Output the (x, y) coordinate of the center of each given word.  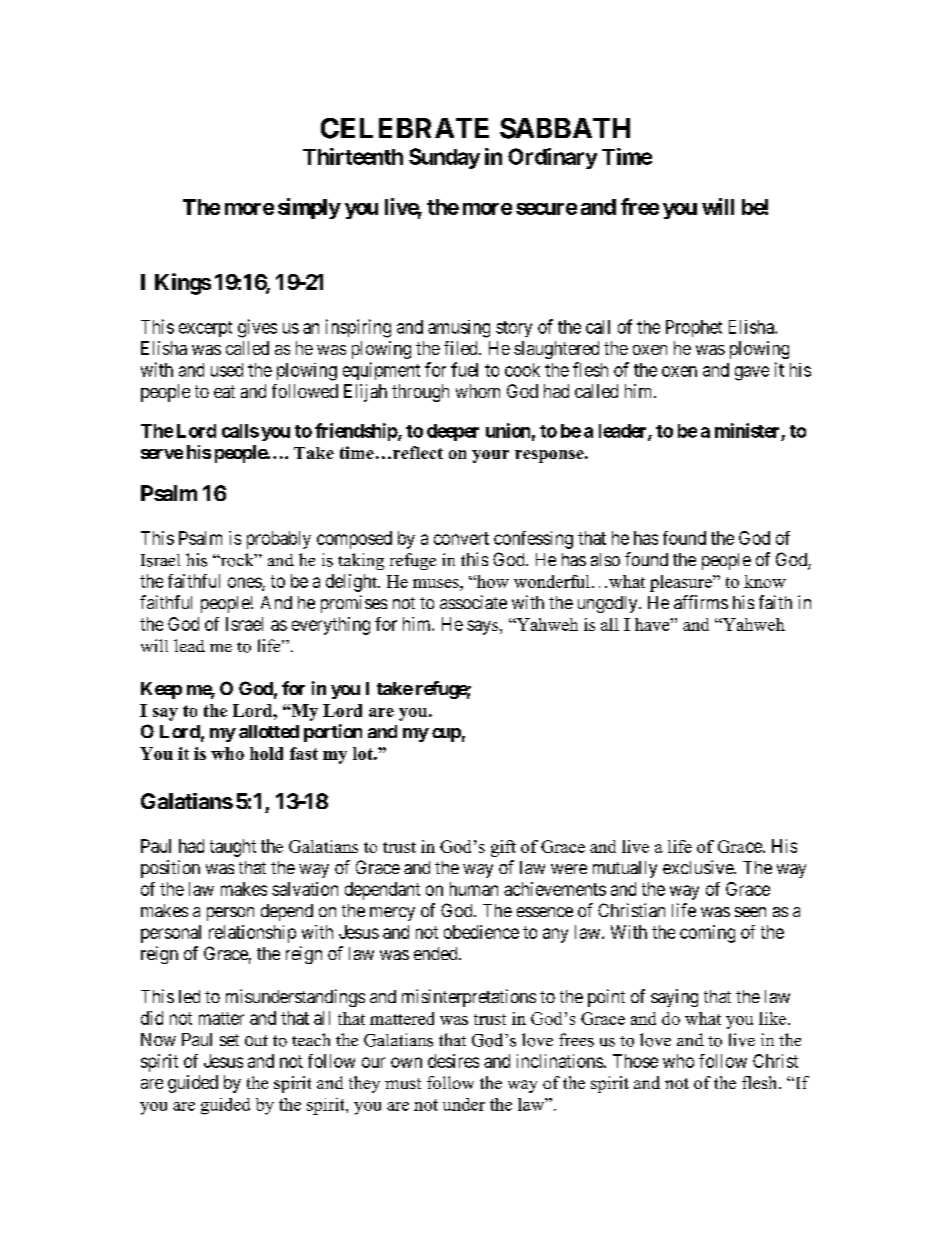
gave (752, 373)
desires (453, 1061)
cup (446, 735)
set (229, 1040)
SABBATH (565, 128)
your (490, 456)
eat (224, 391)
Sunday (444, 158)
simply (309, 208)
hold (266, 753)
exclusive (699, 867)
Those (635, 1061)
